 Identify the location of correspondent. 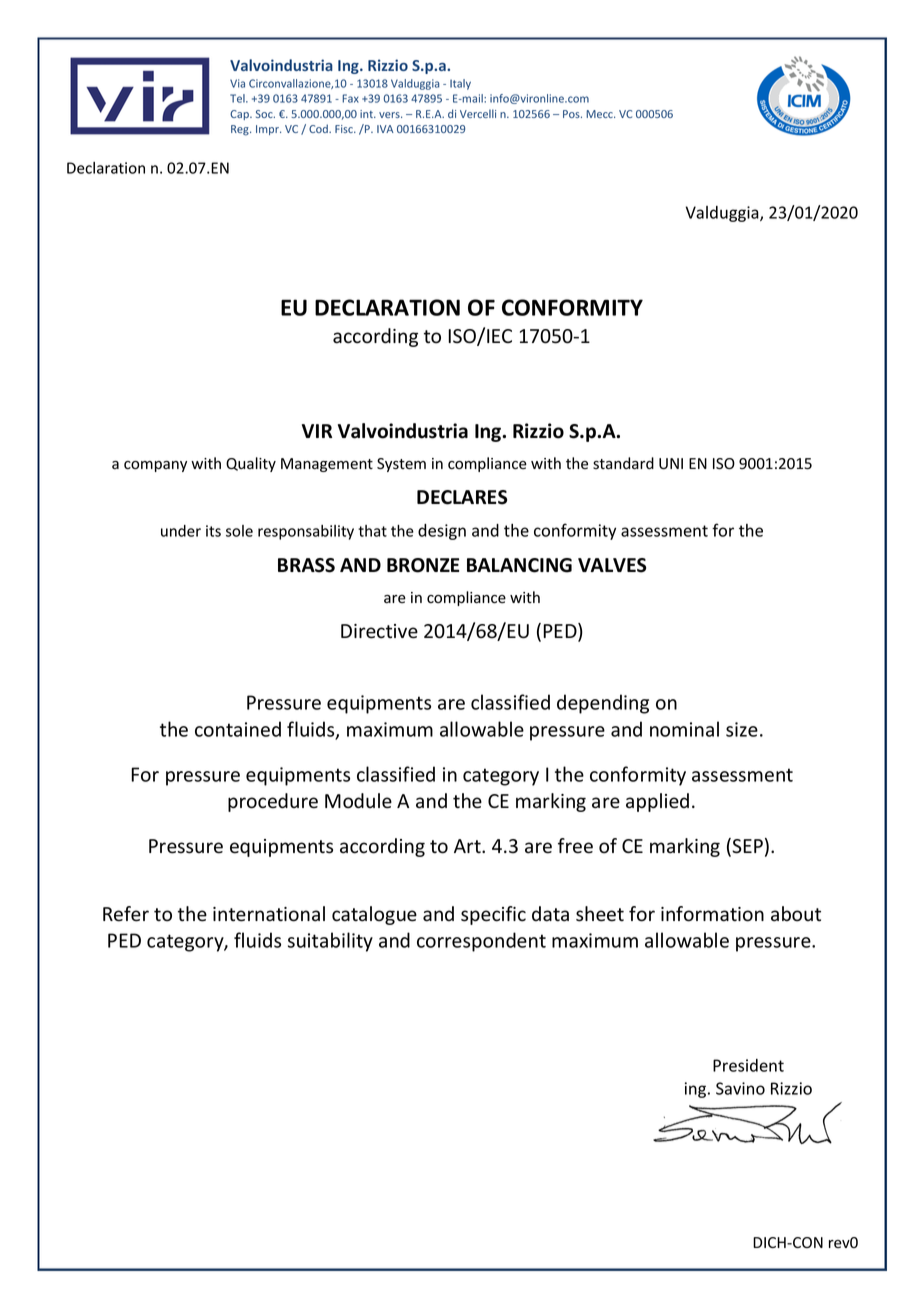
(481, 942).
